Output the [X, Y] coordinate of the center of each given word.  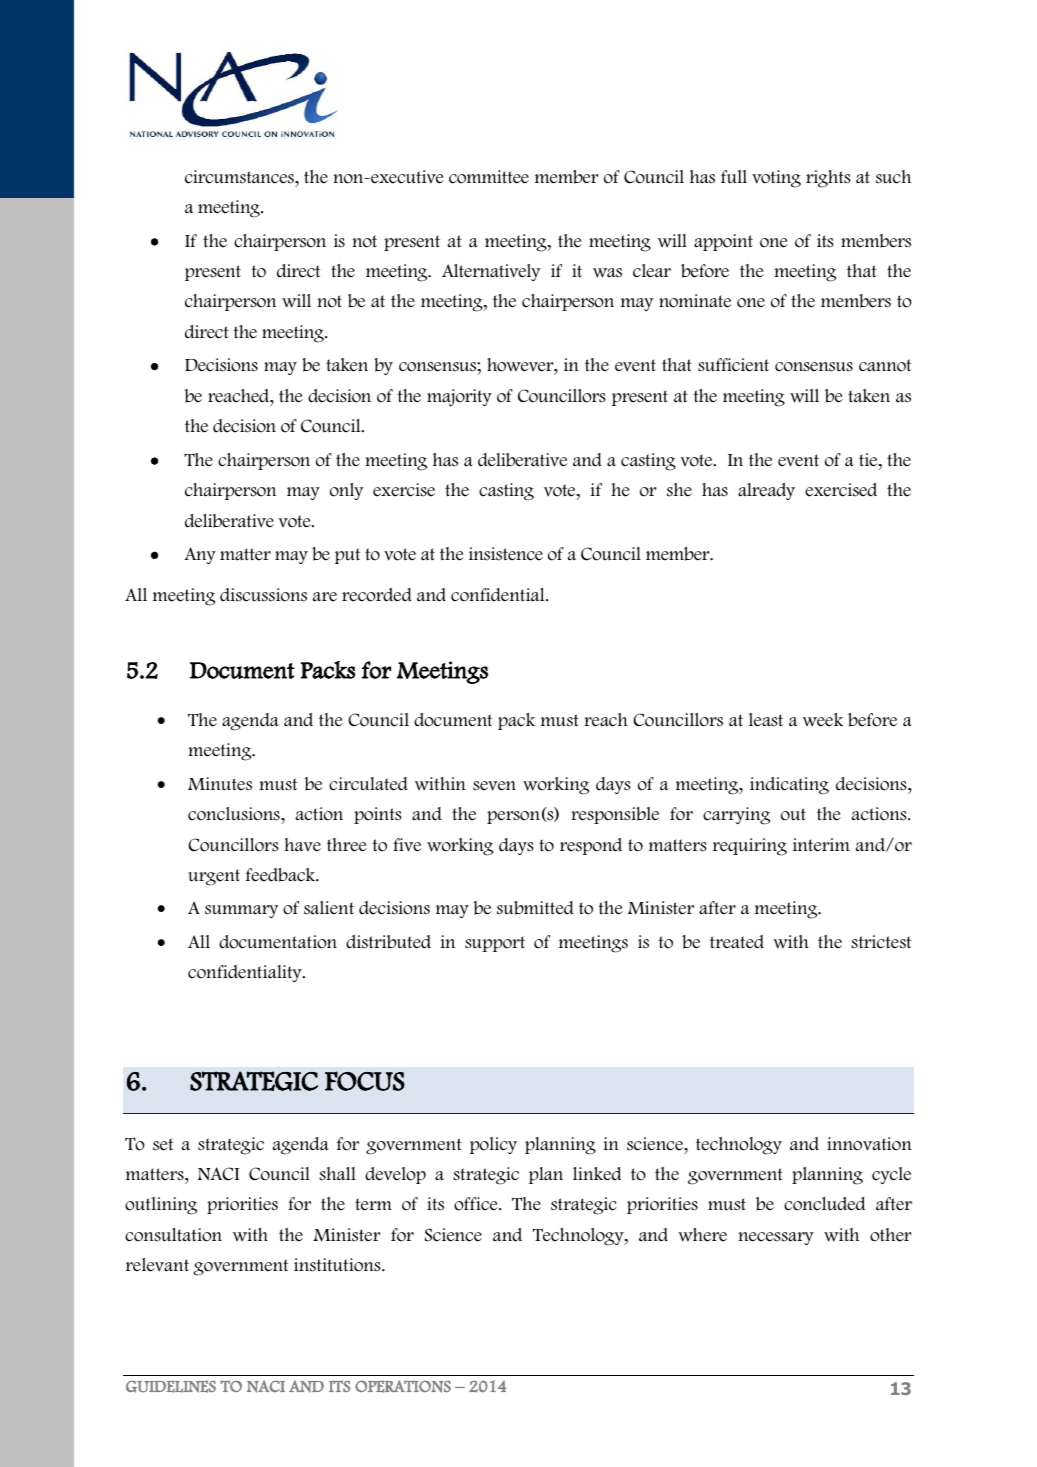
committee [489, 177]
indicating [789, 786]
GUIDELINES [171, 1386]
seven [494, 786]
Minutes [220, 784]
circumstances [240, 177]
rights [828, 179]
